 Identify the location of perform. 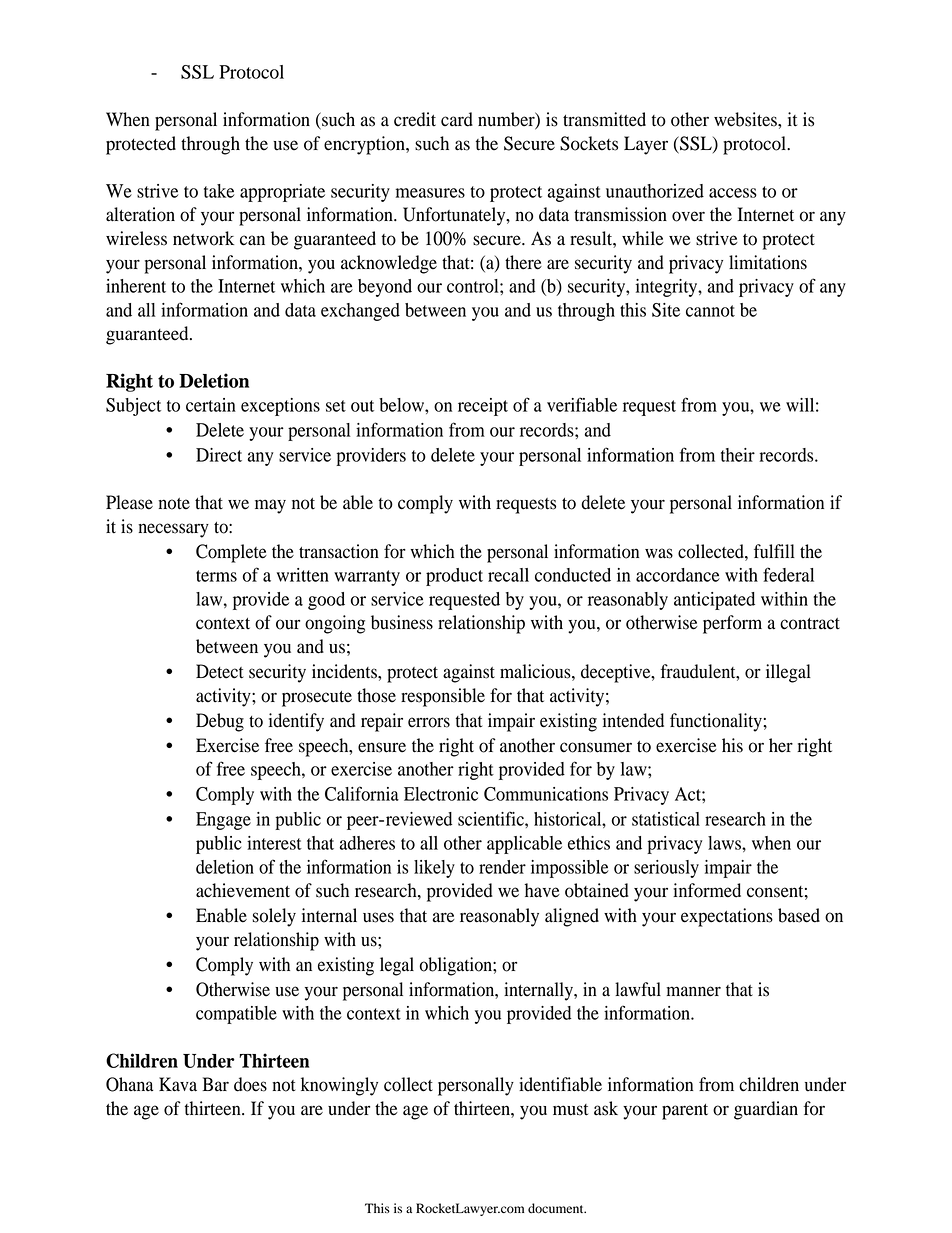
(732, 624).
